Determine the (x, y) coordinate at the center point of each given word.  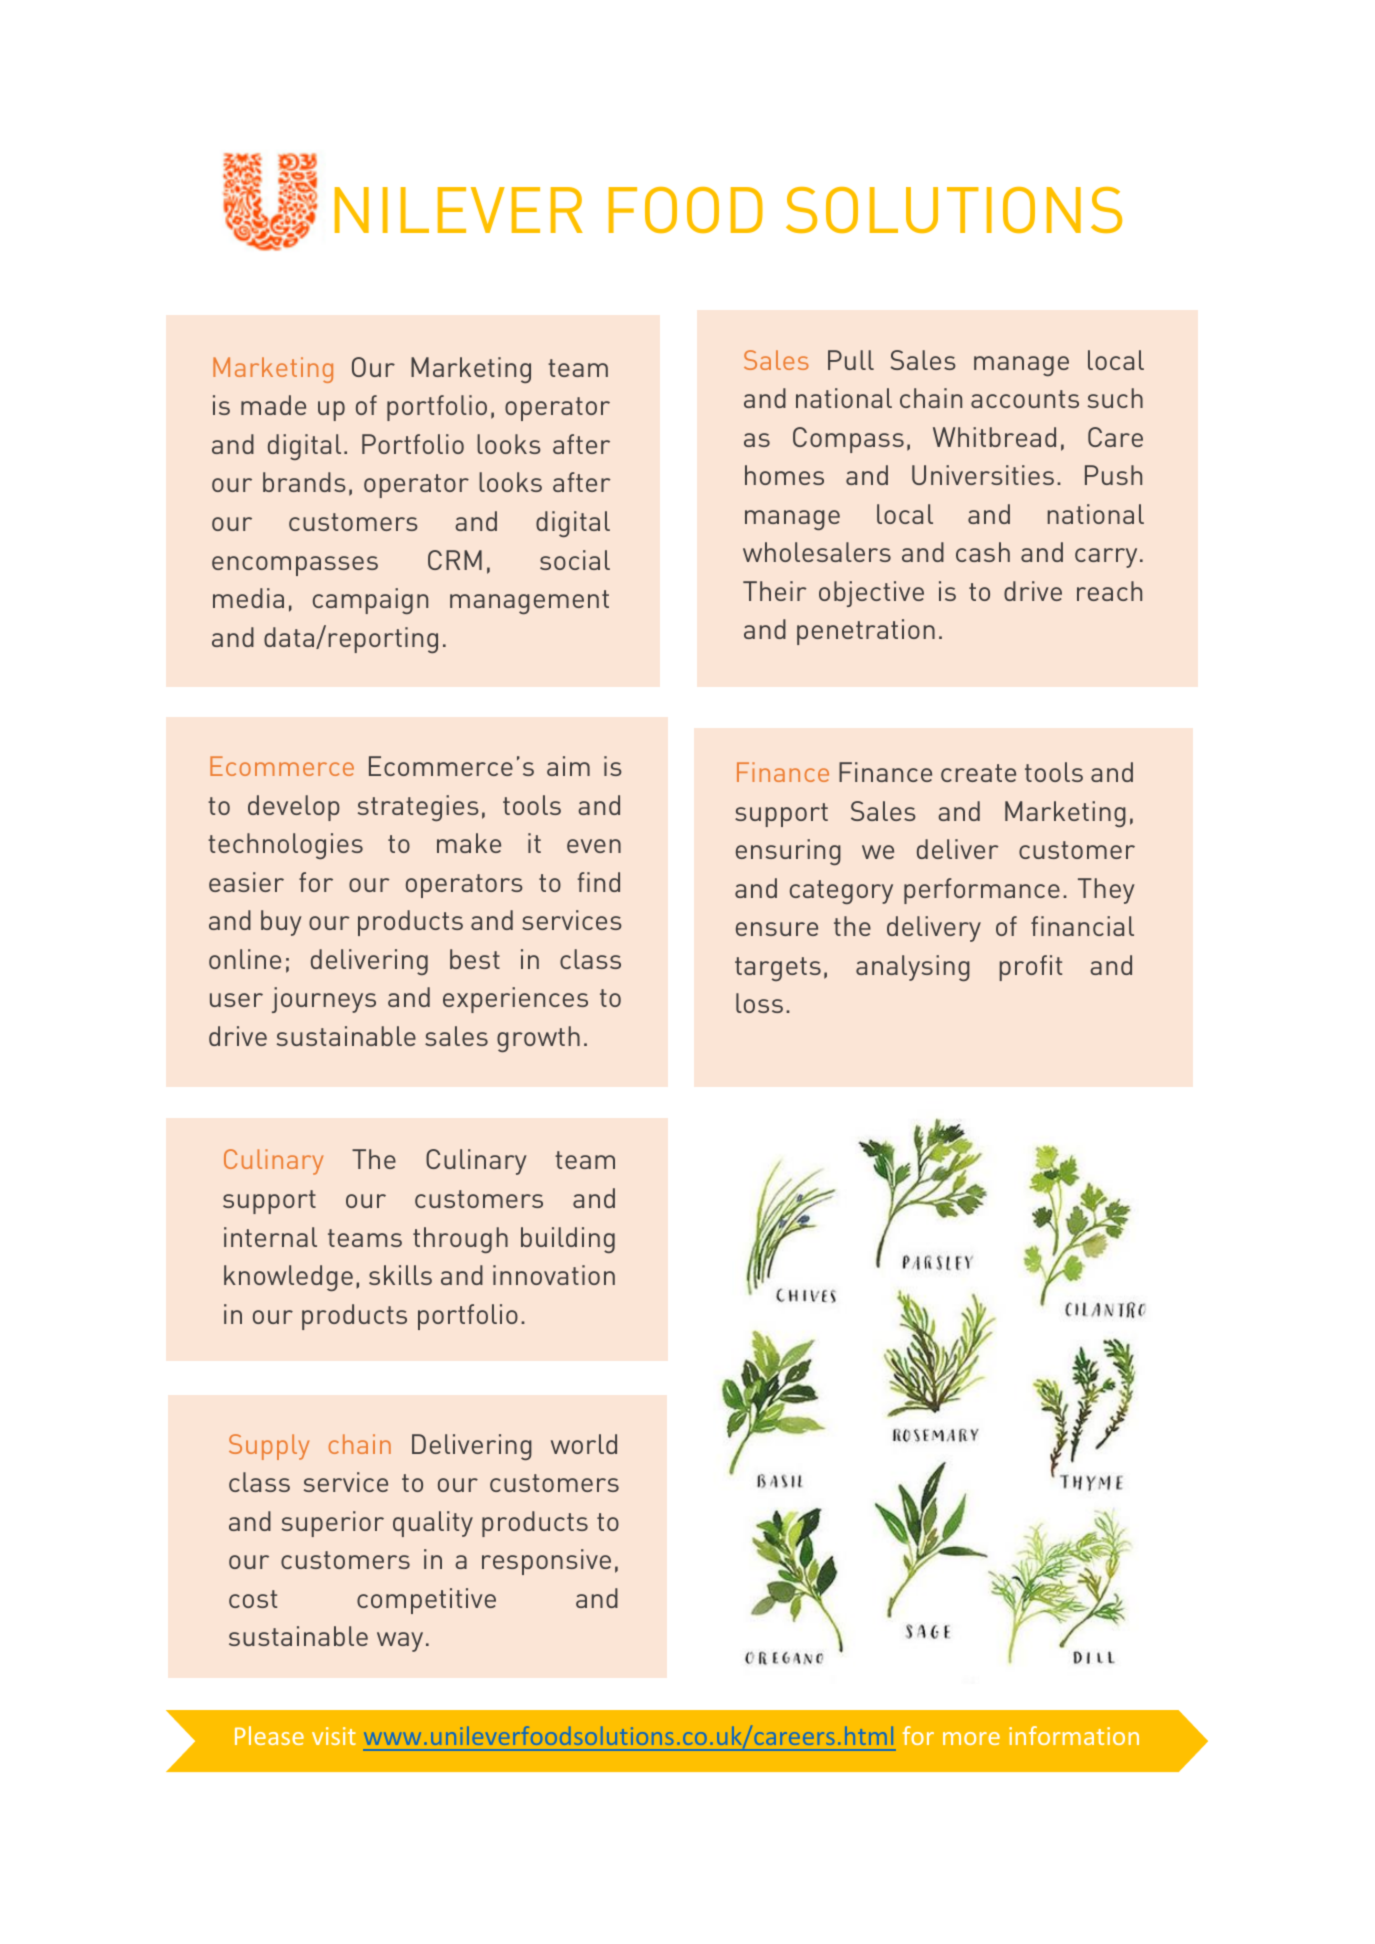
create (978, 773)
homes (784, 475)
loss (759, 1003)
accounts (1025, 399)
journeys (324, 1000)
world (584, 1444)
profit (1031, 968)
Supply (269, 1447)
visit (334, 1736)
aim (568, 766)
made (273, 405)
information (1074, 1735)
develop (294, 808)
